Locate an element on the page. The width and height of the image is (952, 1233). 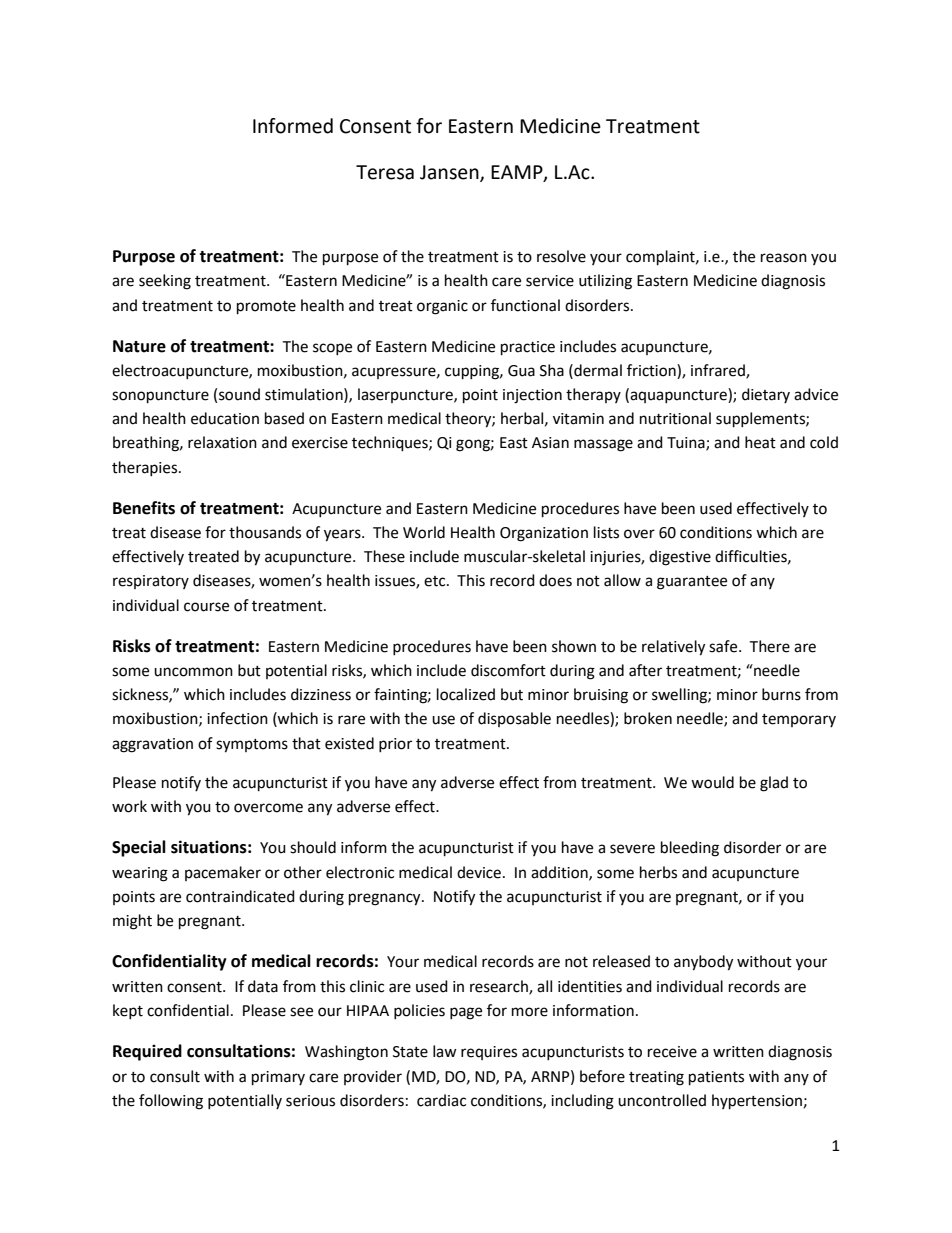
following is located at coordinates (171, 1102).
